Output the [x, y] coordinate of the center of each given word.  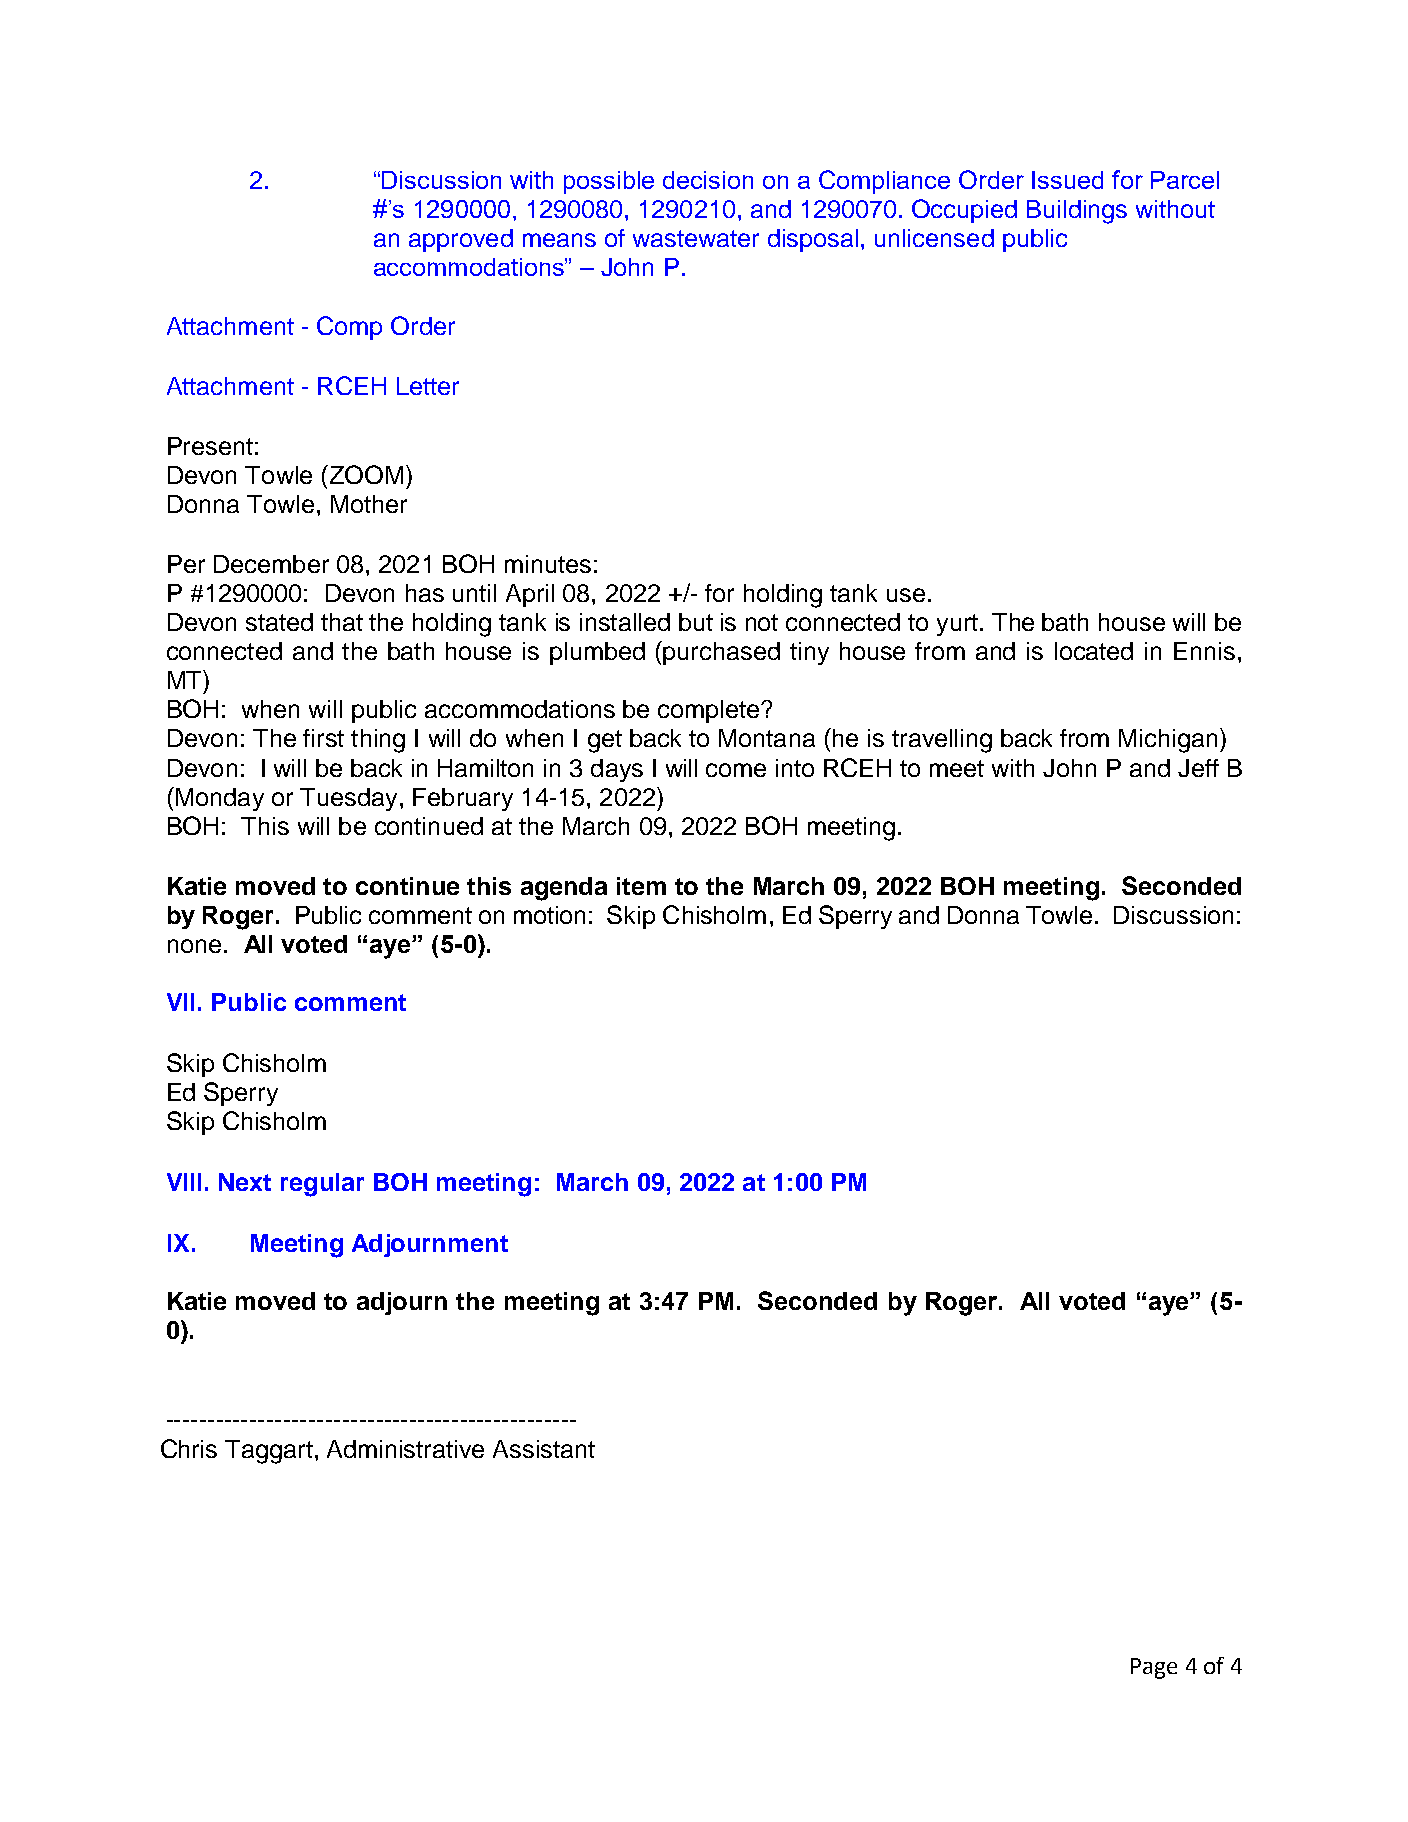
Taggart [269, 1452]
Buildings [1077, 212]
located [1094, 651]
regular [322, 1185]
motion [549, 915]
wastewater [696, 238]
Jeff [1198, 768]
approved [461, 240]
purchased [721, 653]
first [323, 738]
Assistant [544, 1449]
